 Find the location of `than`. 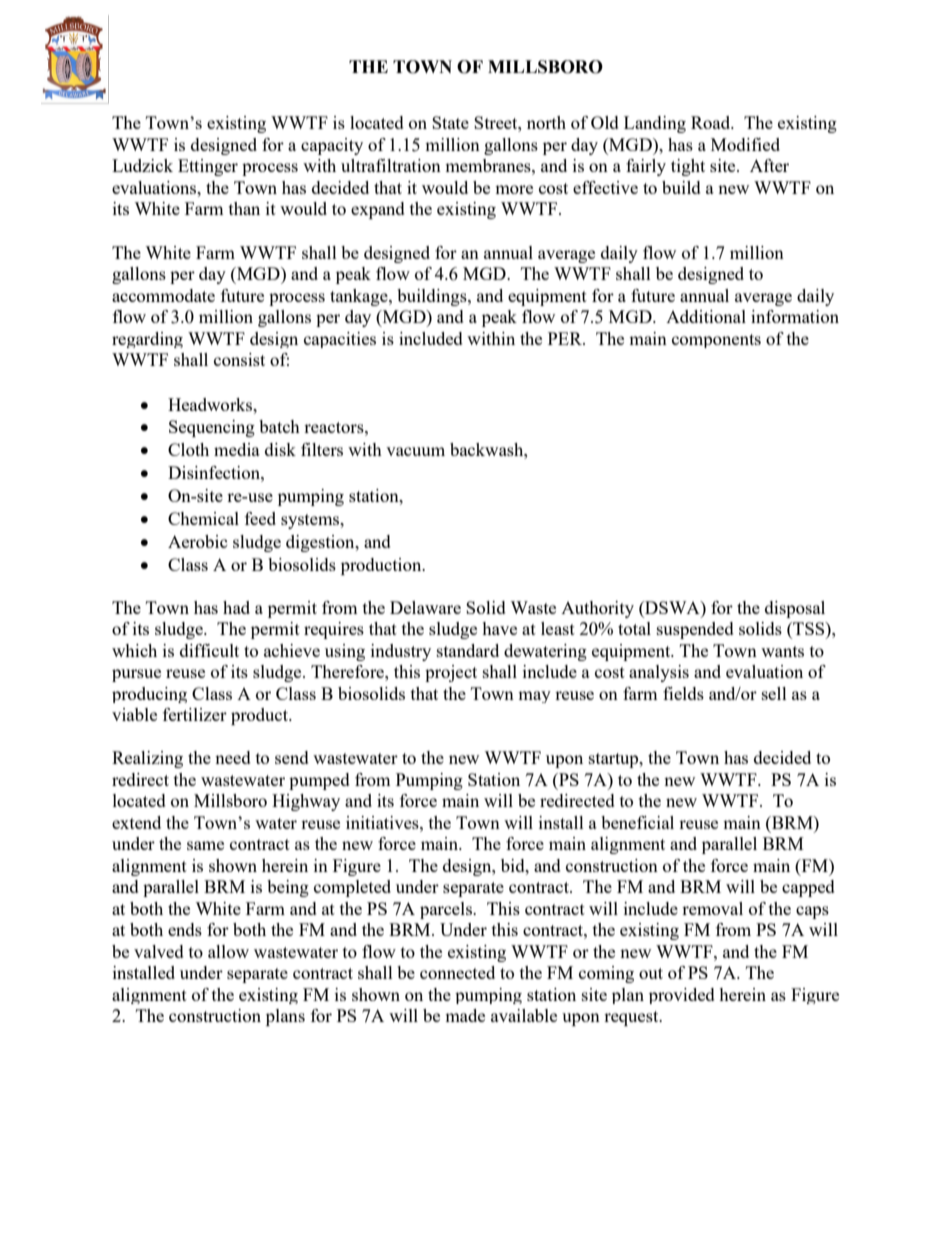

than is located at coordinates (244, 208).
